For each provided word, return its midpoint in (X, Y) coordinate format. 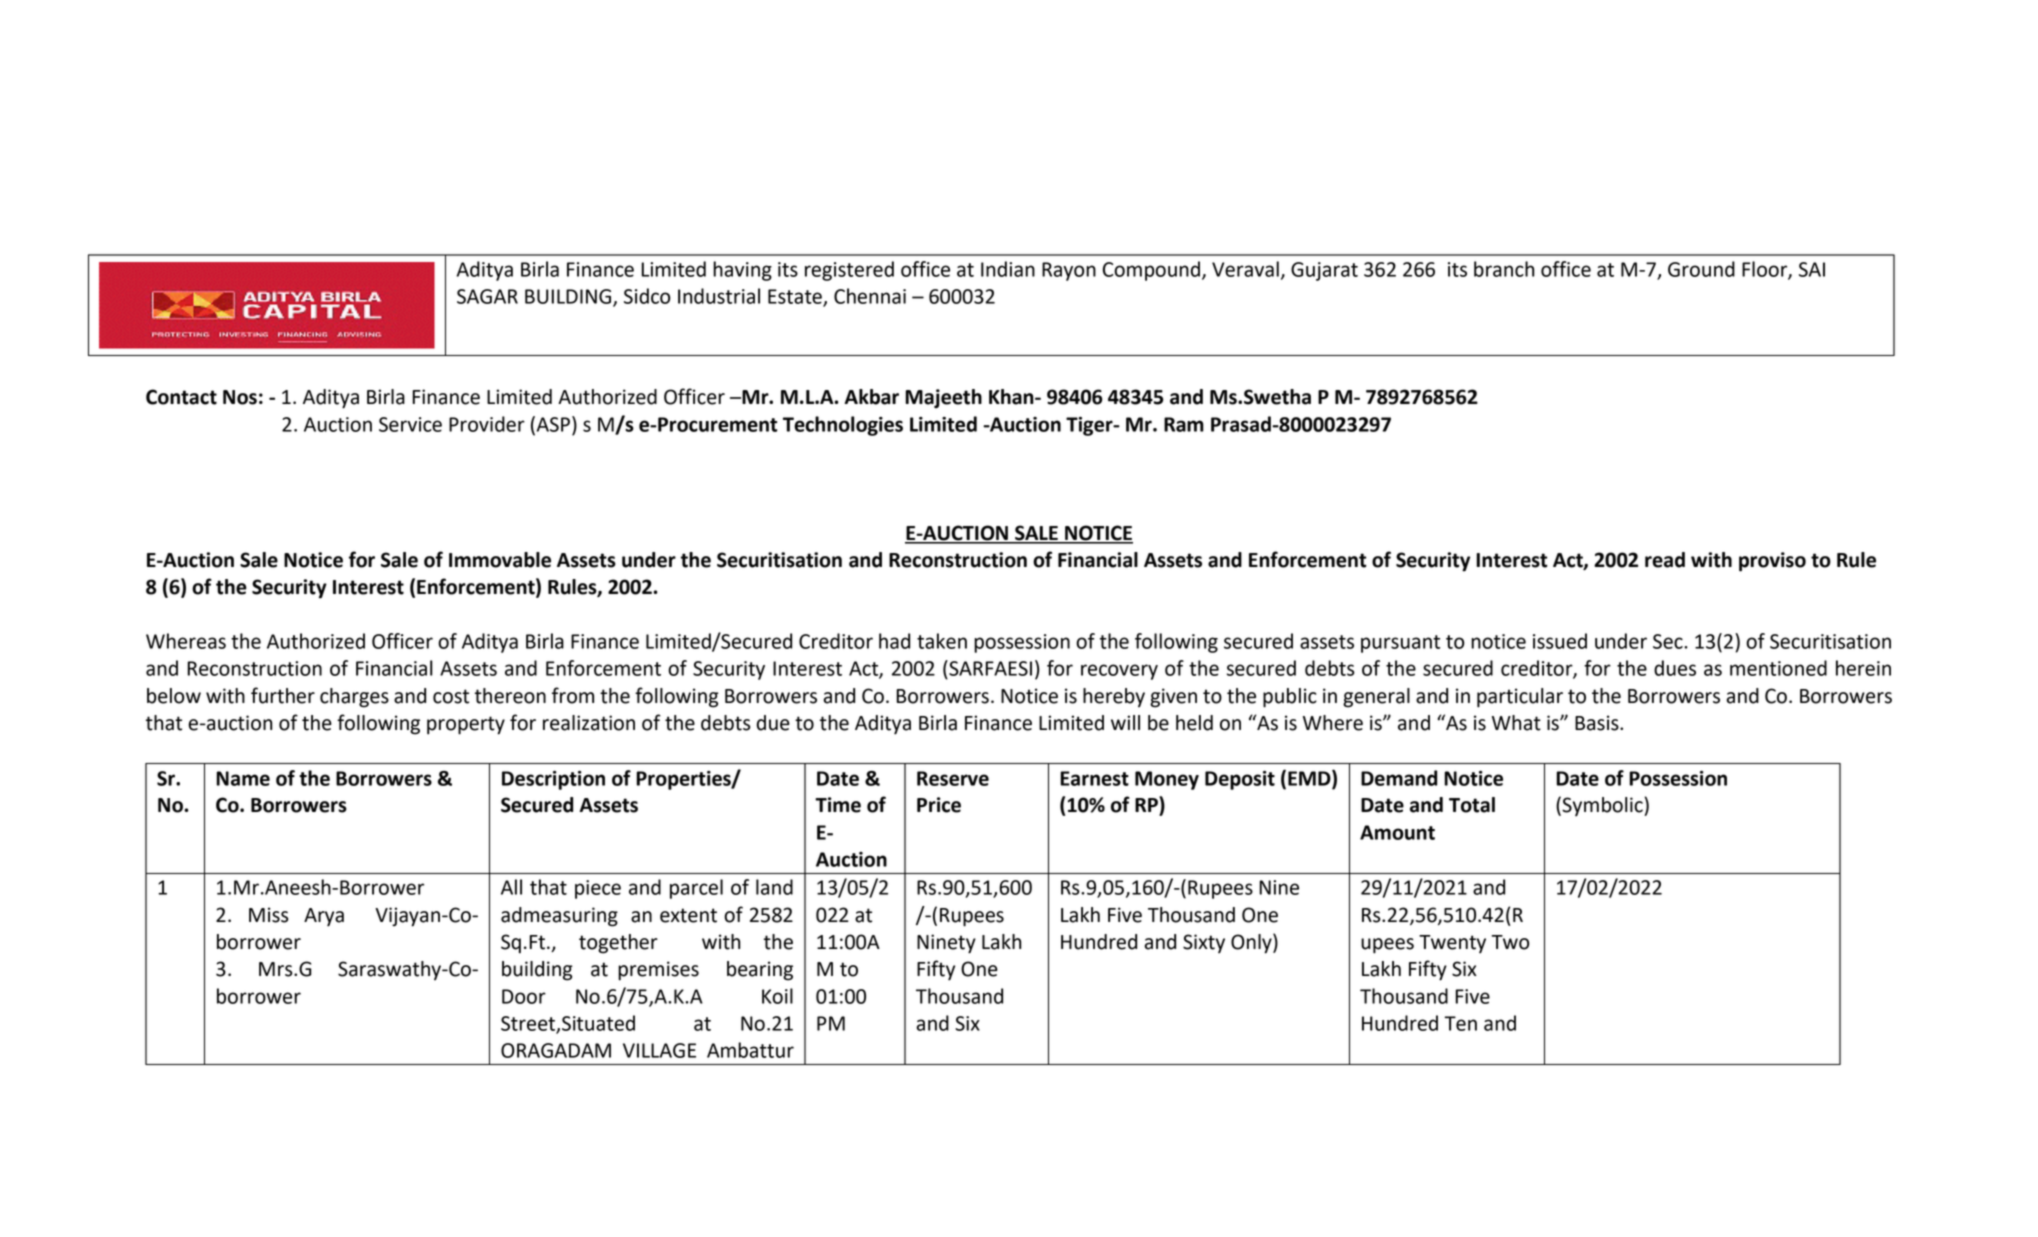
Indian (1008, 269)
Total (1472, 805)
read (1665, 560)
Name (243, 778)
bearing (760, 971)
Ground (1701, 269)
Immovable (500, 560)
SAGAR (487, 296)
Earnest (1094, 778)
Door (524, 996)
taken (942, 641)
